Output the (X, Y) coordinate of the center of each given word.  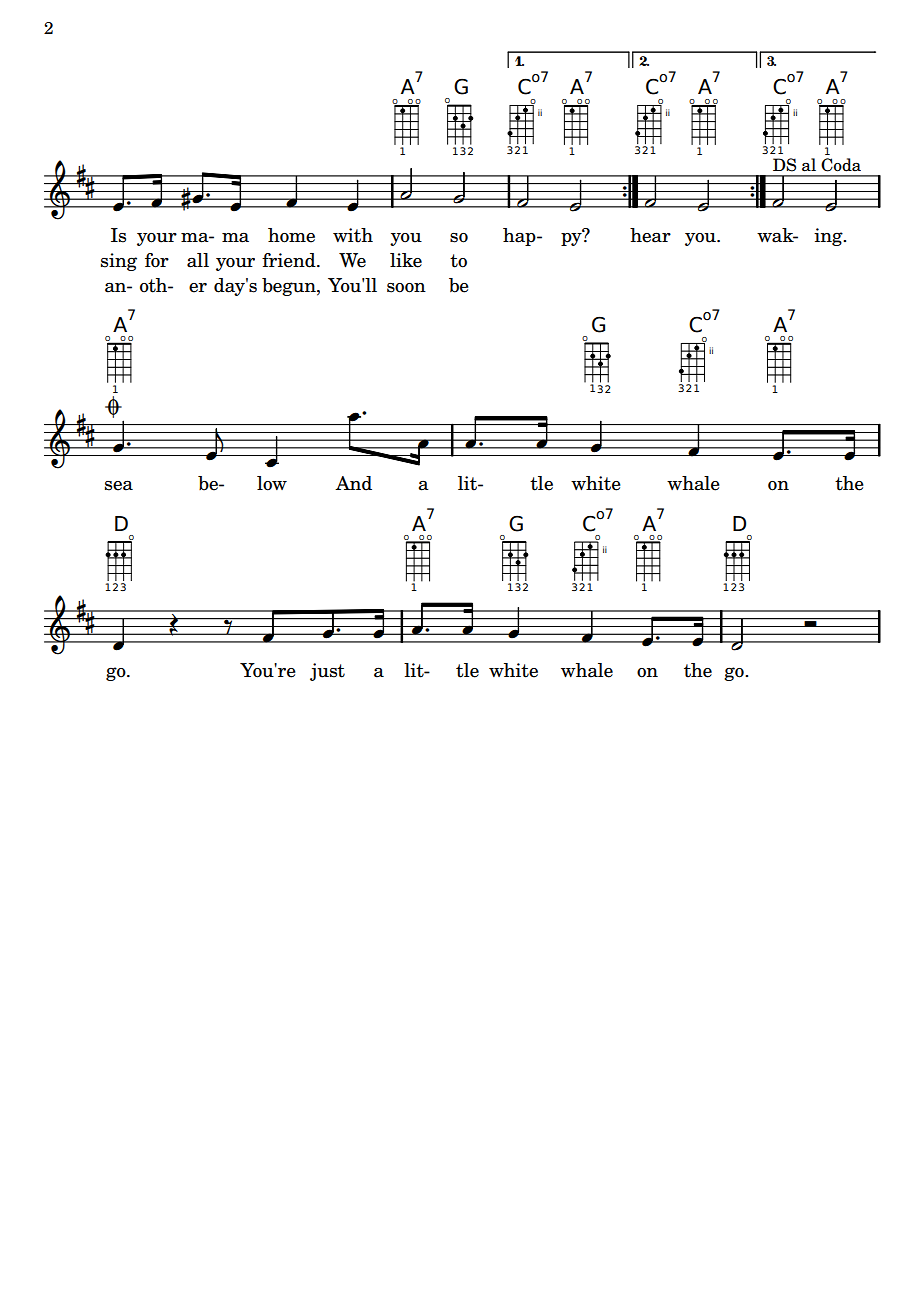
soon (406, 288)
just (327, 672)
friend (290, 260)
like (406, 260)
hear (650, 235)
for (157, 260)
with (353, 235)
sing (119, 262)
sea (119, 486)
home (291, 235)
